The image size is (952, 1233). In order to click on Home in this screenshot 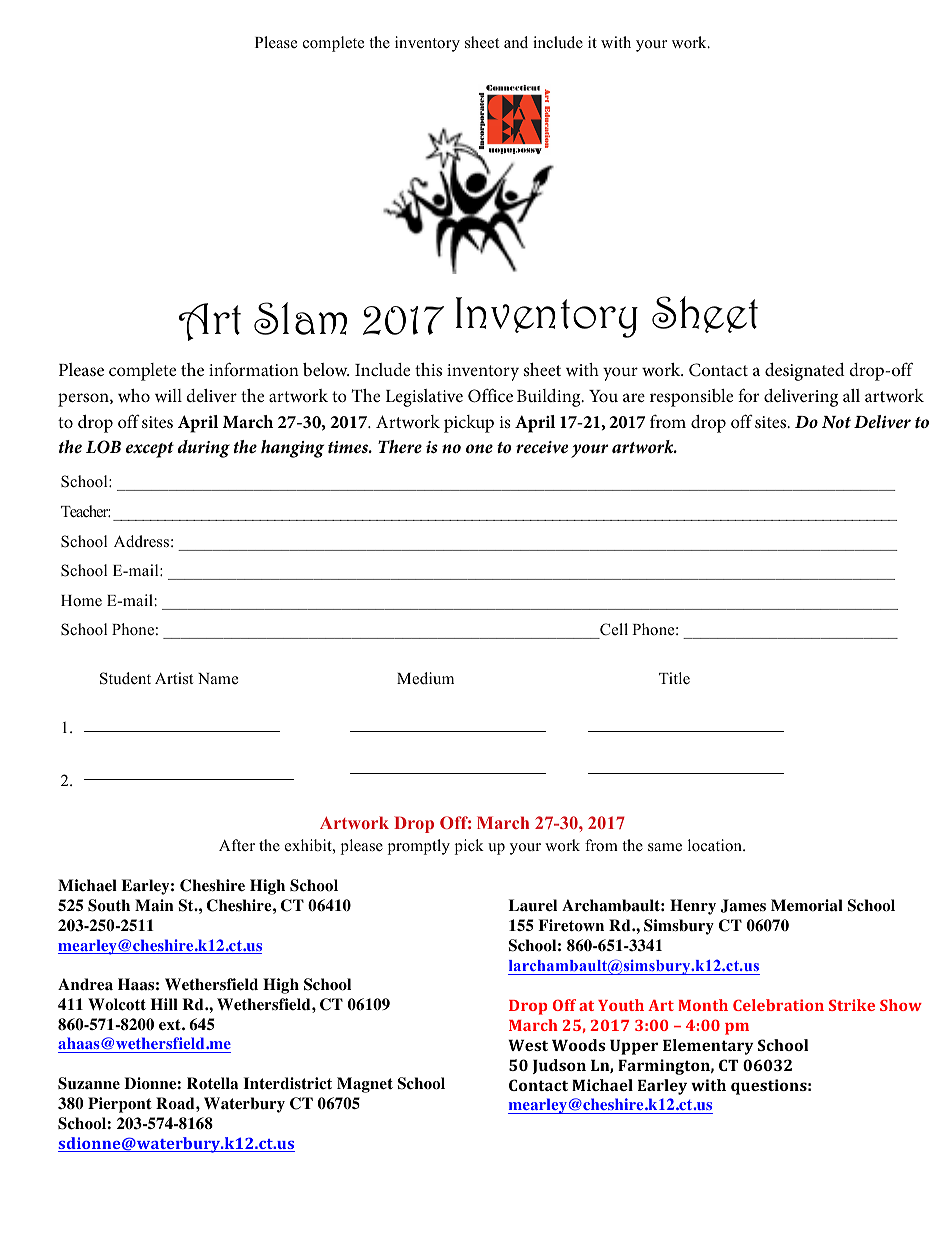, I will do `click(81, 601)`.
